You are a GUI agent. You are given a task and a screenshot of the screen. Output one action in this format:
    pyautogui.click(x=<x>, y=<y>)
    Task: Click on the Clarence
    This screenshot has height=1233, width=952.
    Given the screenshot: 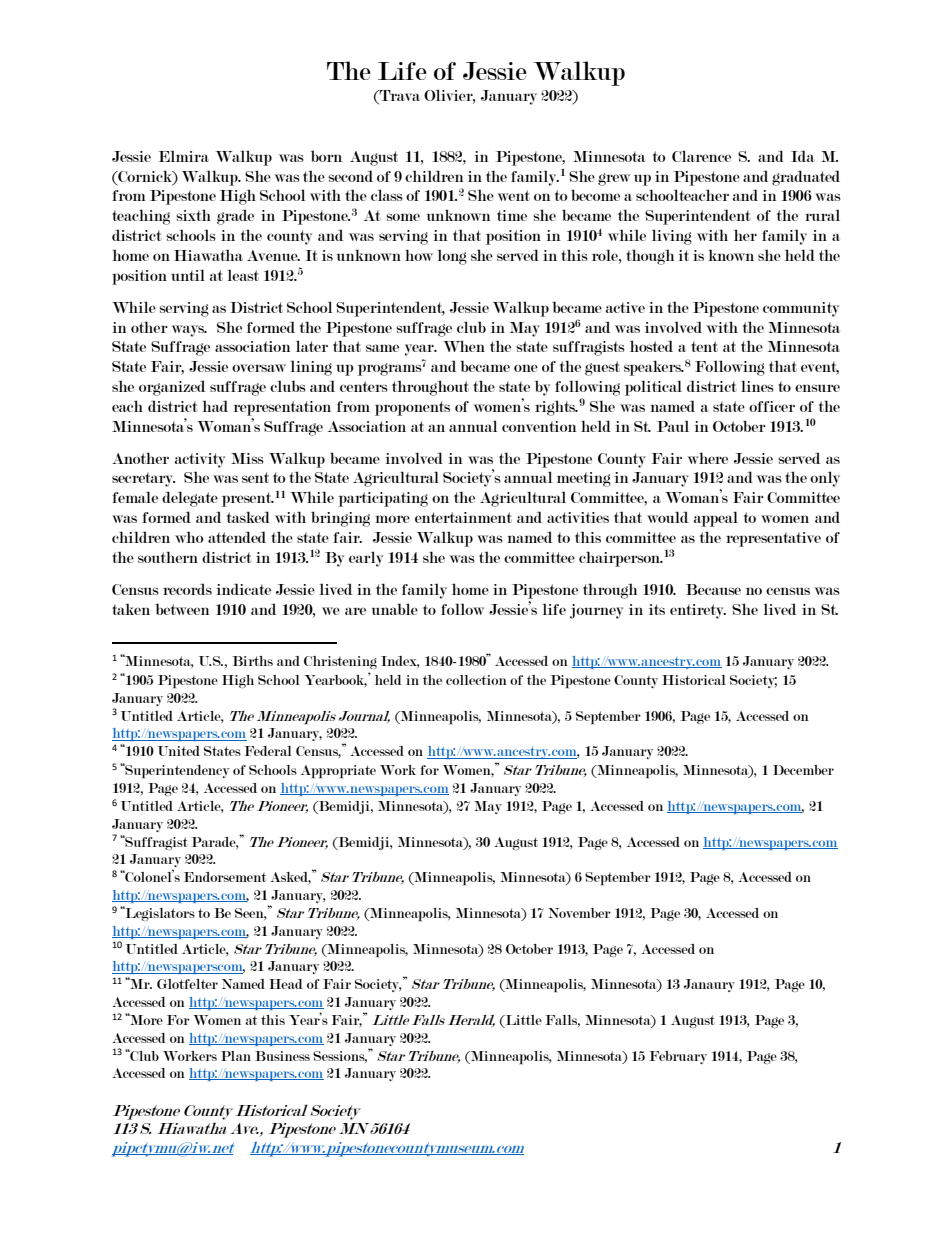 What is the action you would take?
    pyautogui.click(x=701, y=156)
